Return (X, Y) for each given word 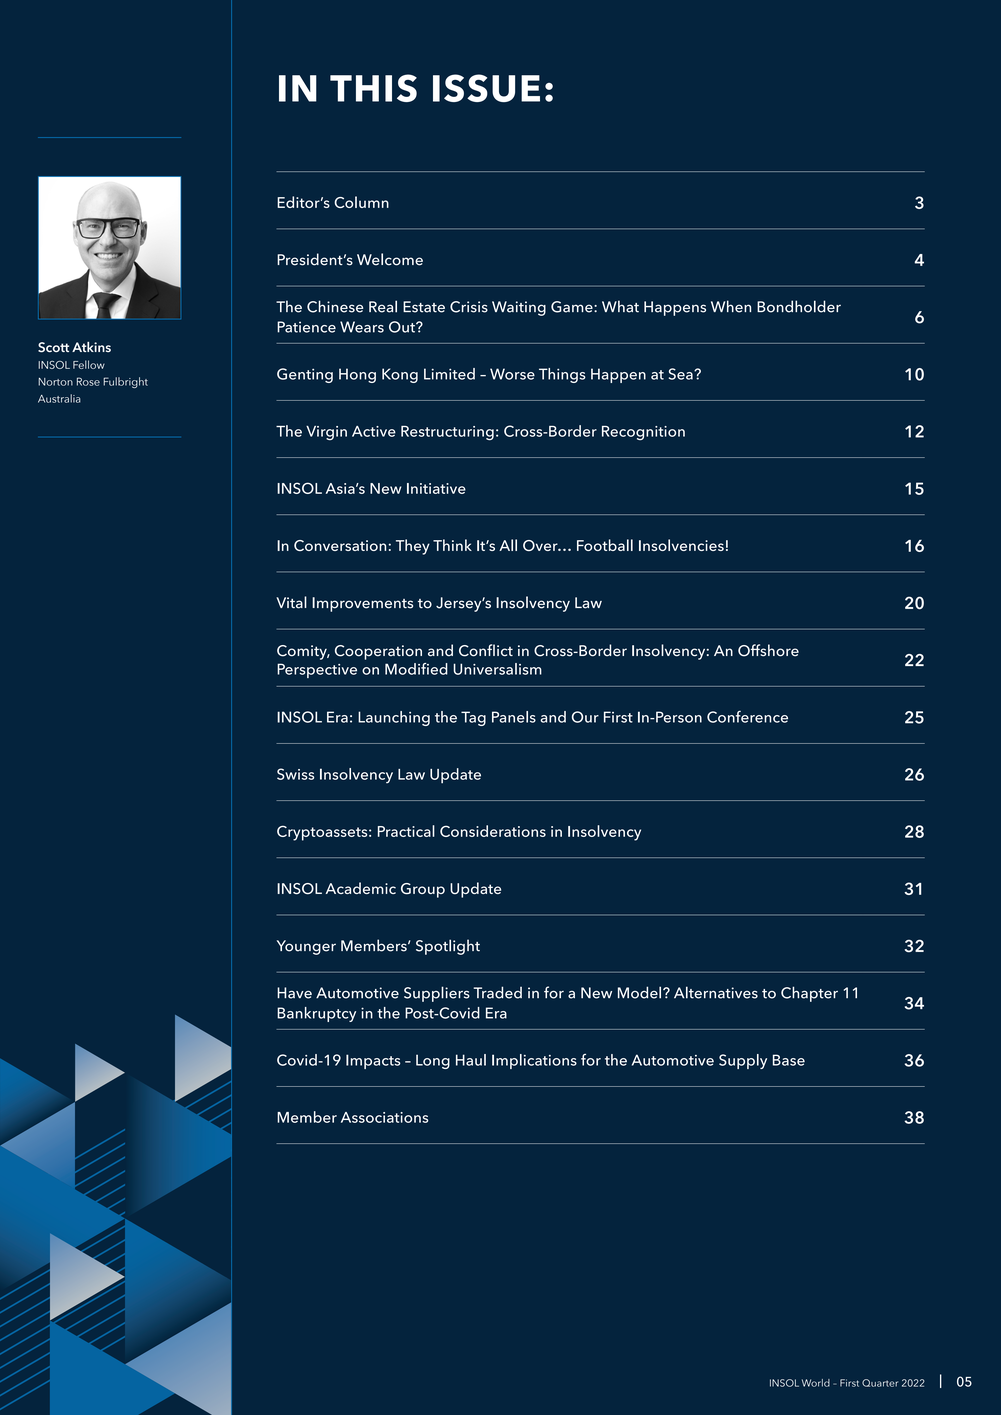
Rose (88, 381)
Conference (747, 717)
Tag (473, 718)
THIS (373, 88)
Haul (471, 1060)
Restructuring (447, 433)
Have (294, 993)
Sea (682, 374)
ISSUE (486, 88)
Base (789, 1060)
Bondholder (799, 306)
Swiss (295, 774)
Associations (384, 1117)
